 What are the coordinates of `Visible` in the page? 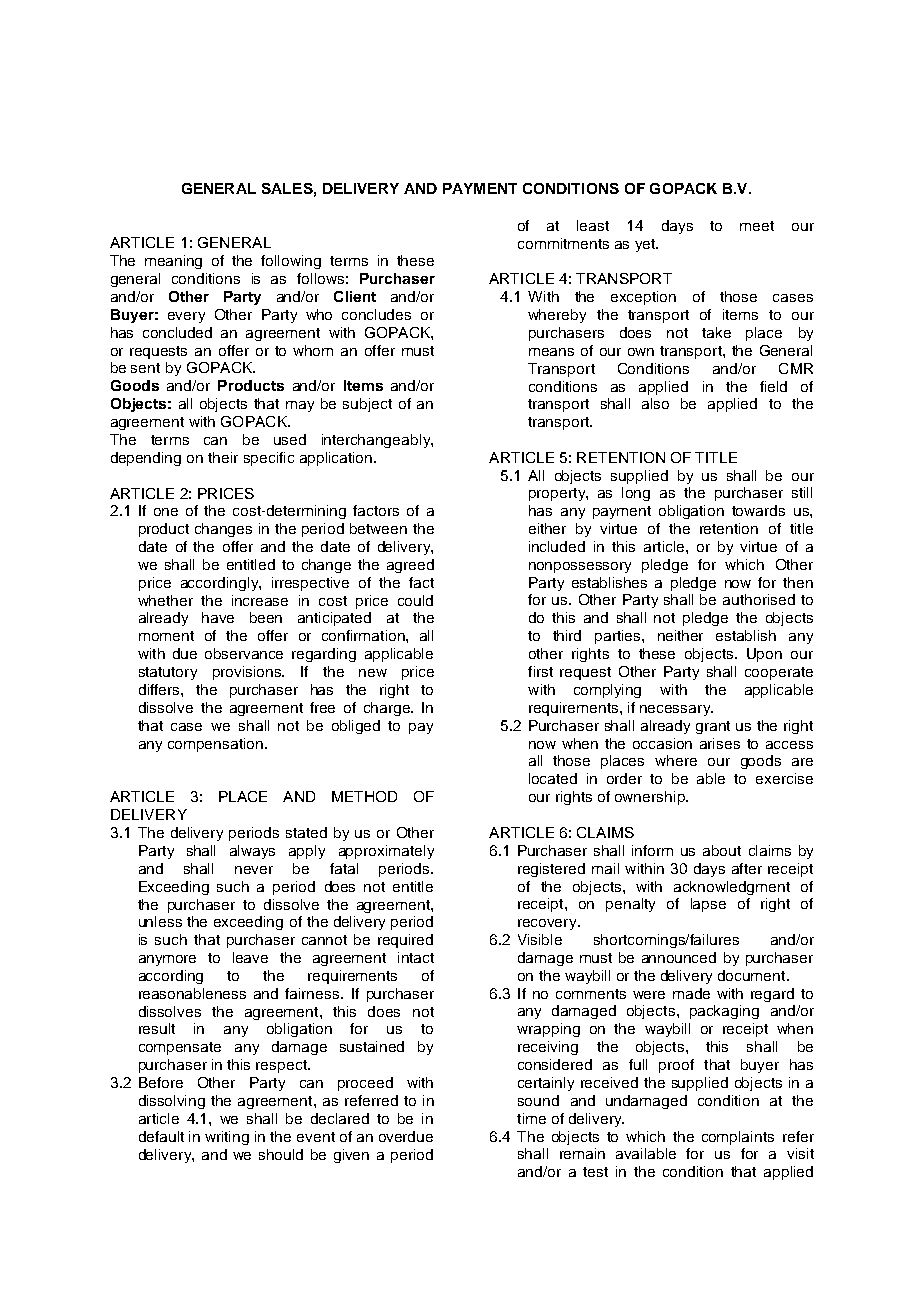 It's located at (540, 939).
